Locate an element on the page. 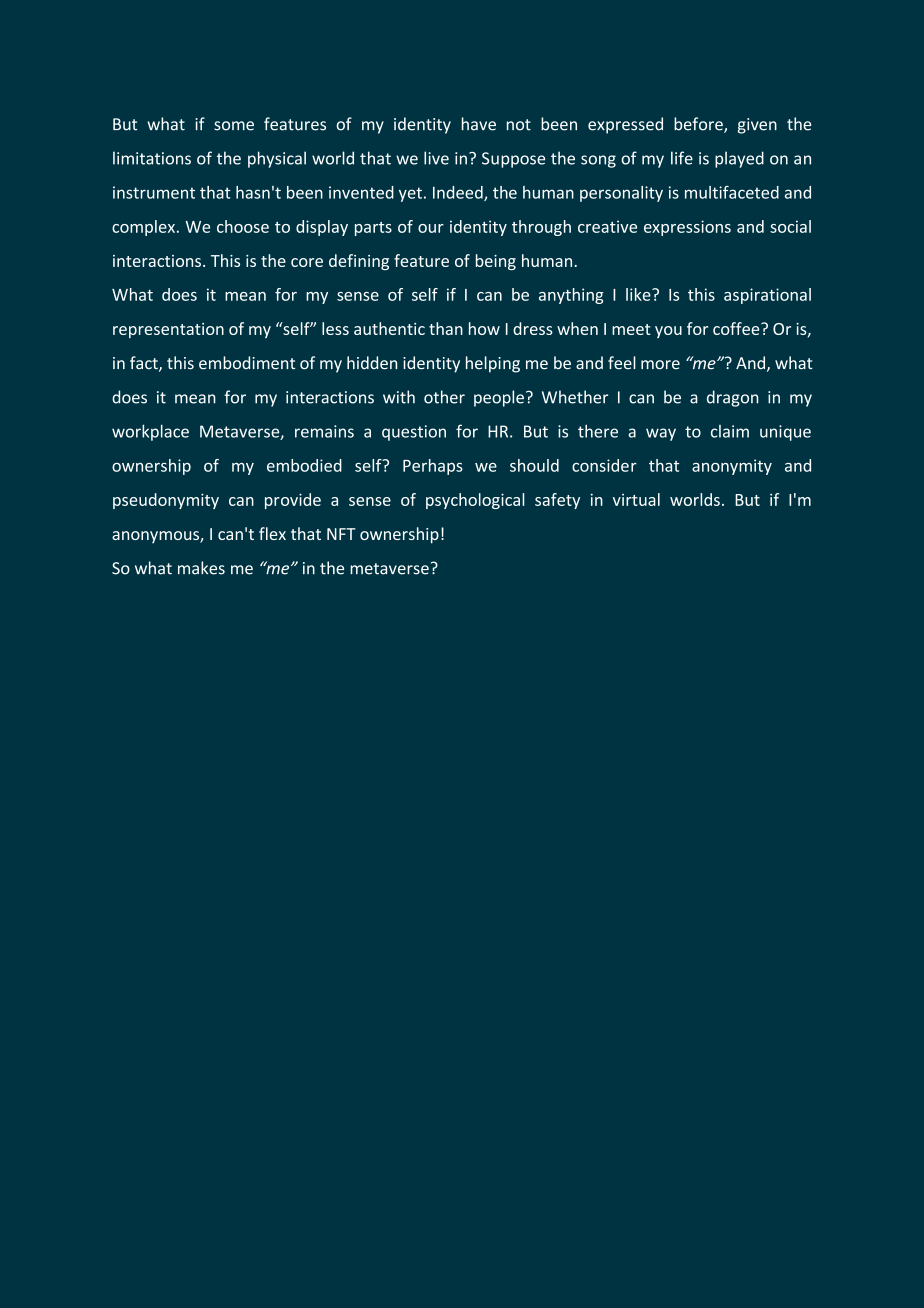  coffee is located at coordinates (737, 328).
